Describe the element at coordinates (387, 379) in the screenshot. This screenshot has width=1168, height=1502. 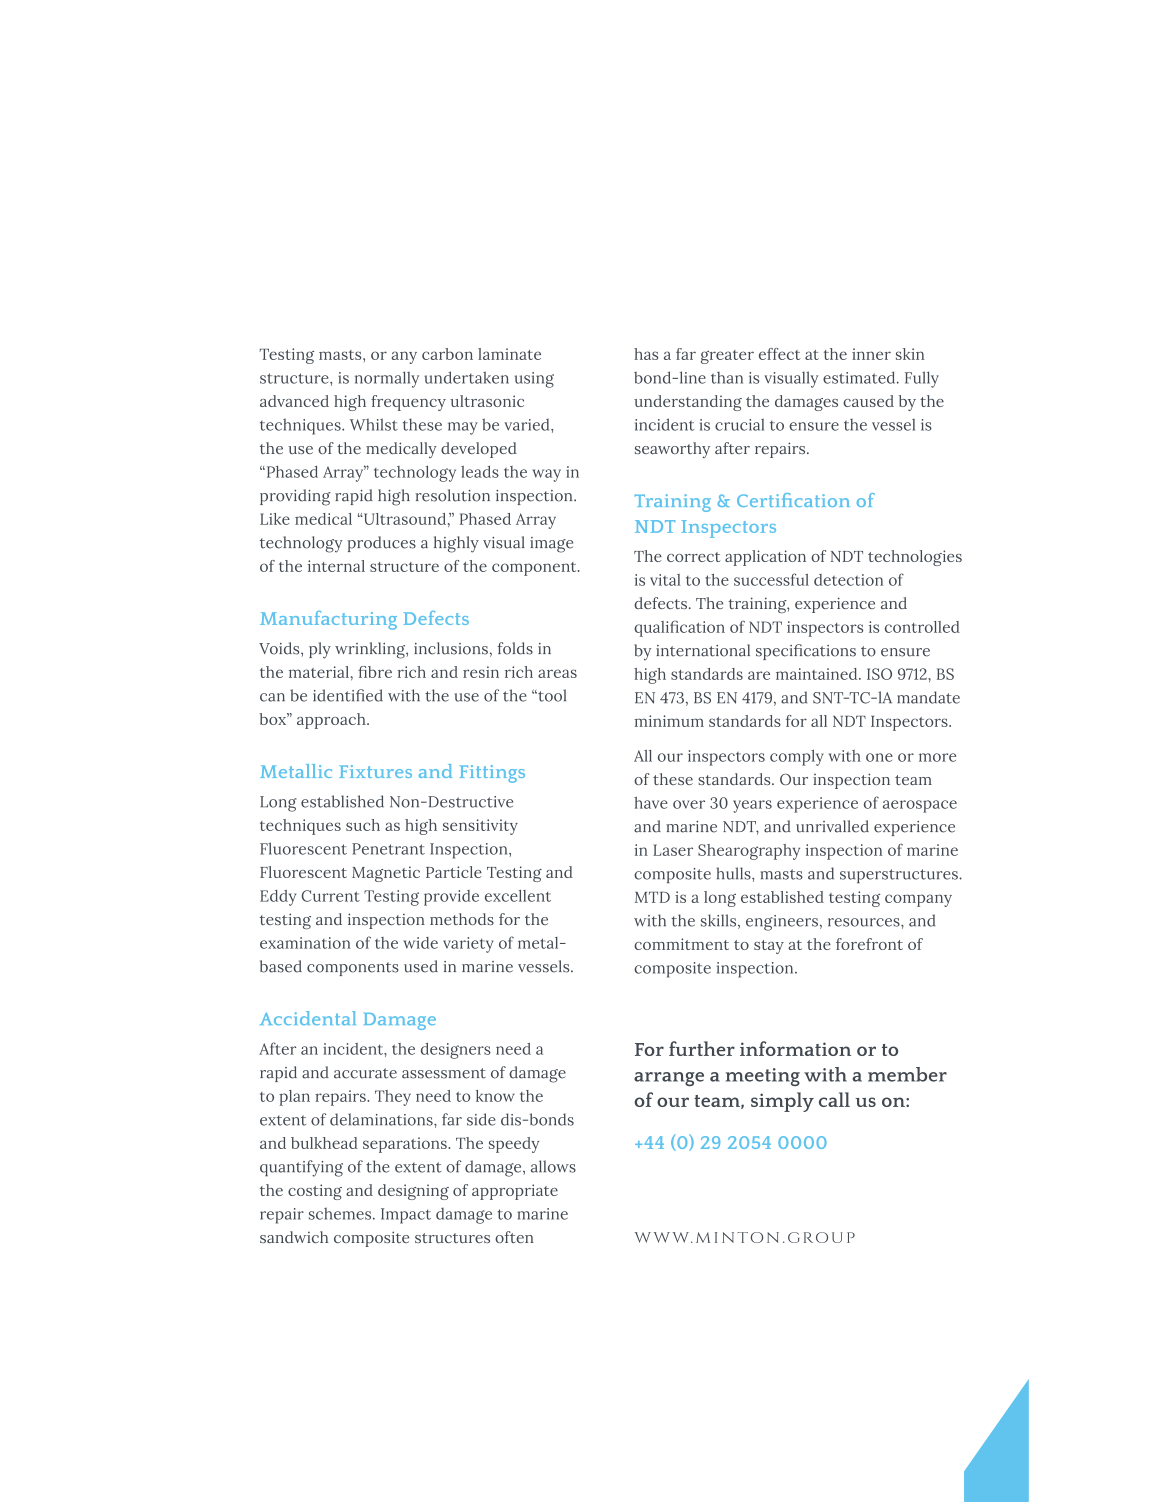
I see `normally` at that location.
